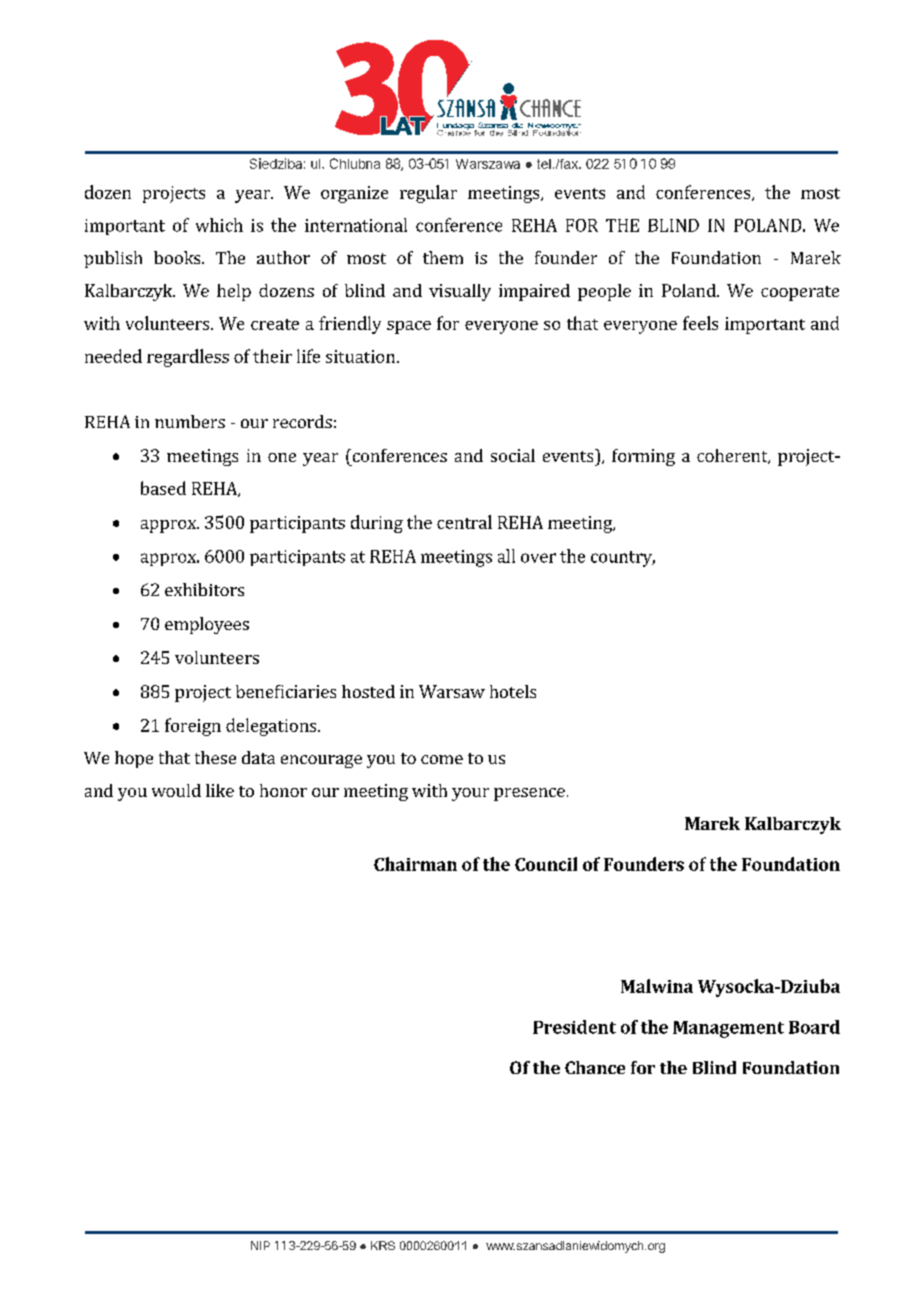 The image size is (924, 1308). Describe the element at coordinates (800, 293) in the screenshot. I see `cooperate` at that location.
